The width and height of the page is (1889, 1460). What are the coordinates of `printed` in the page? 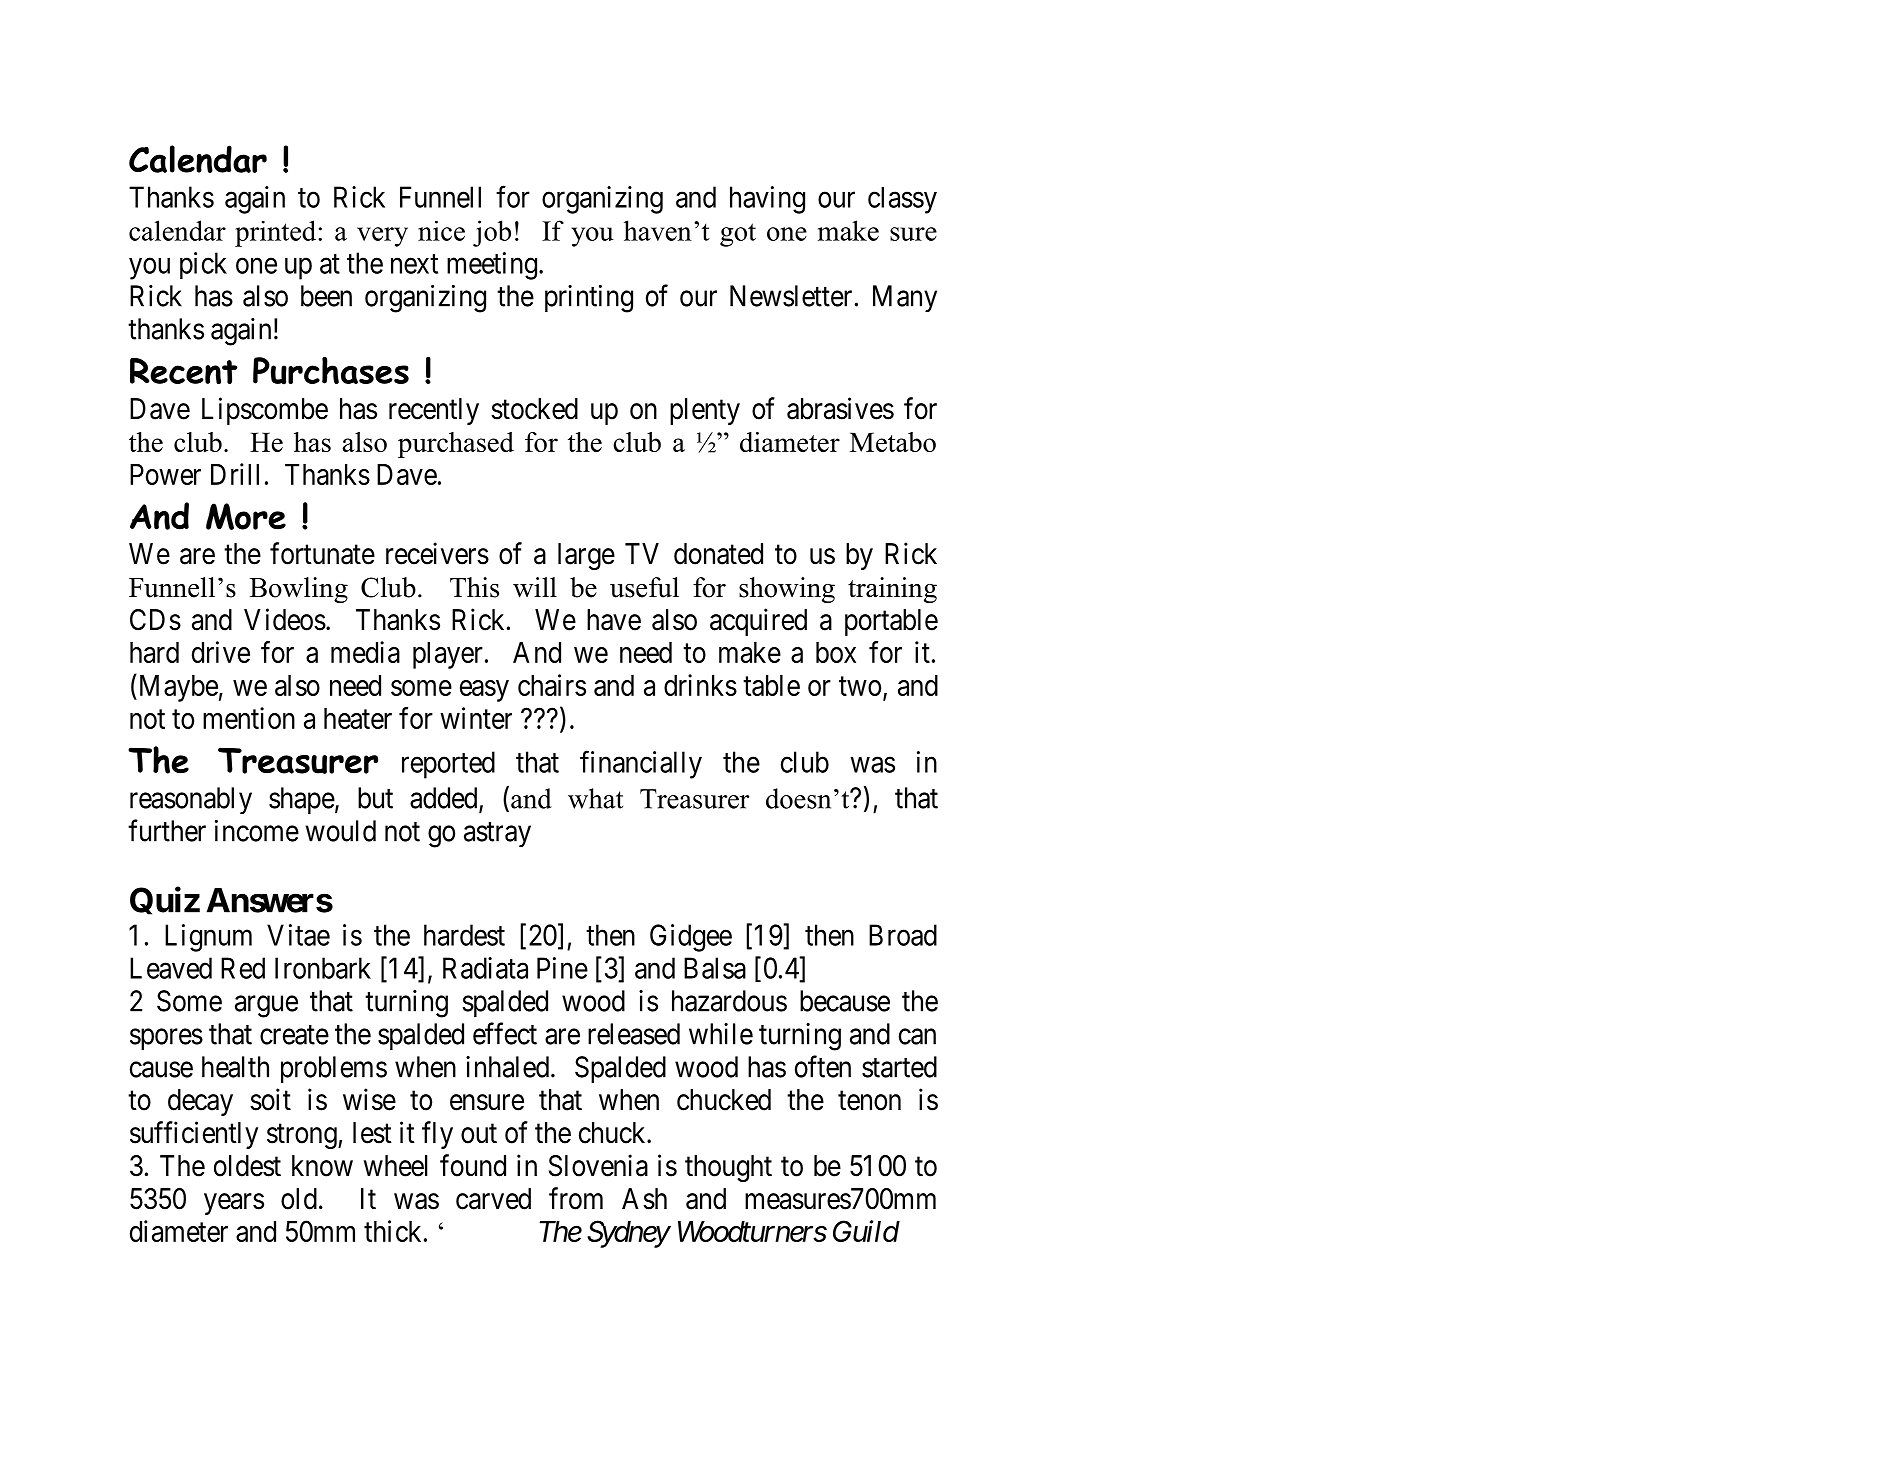 It's located at (277, 233).
